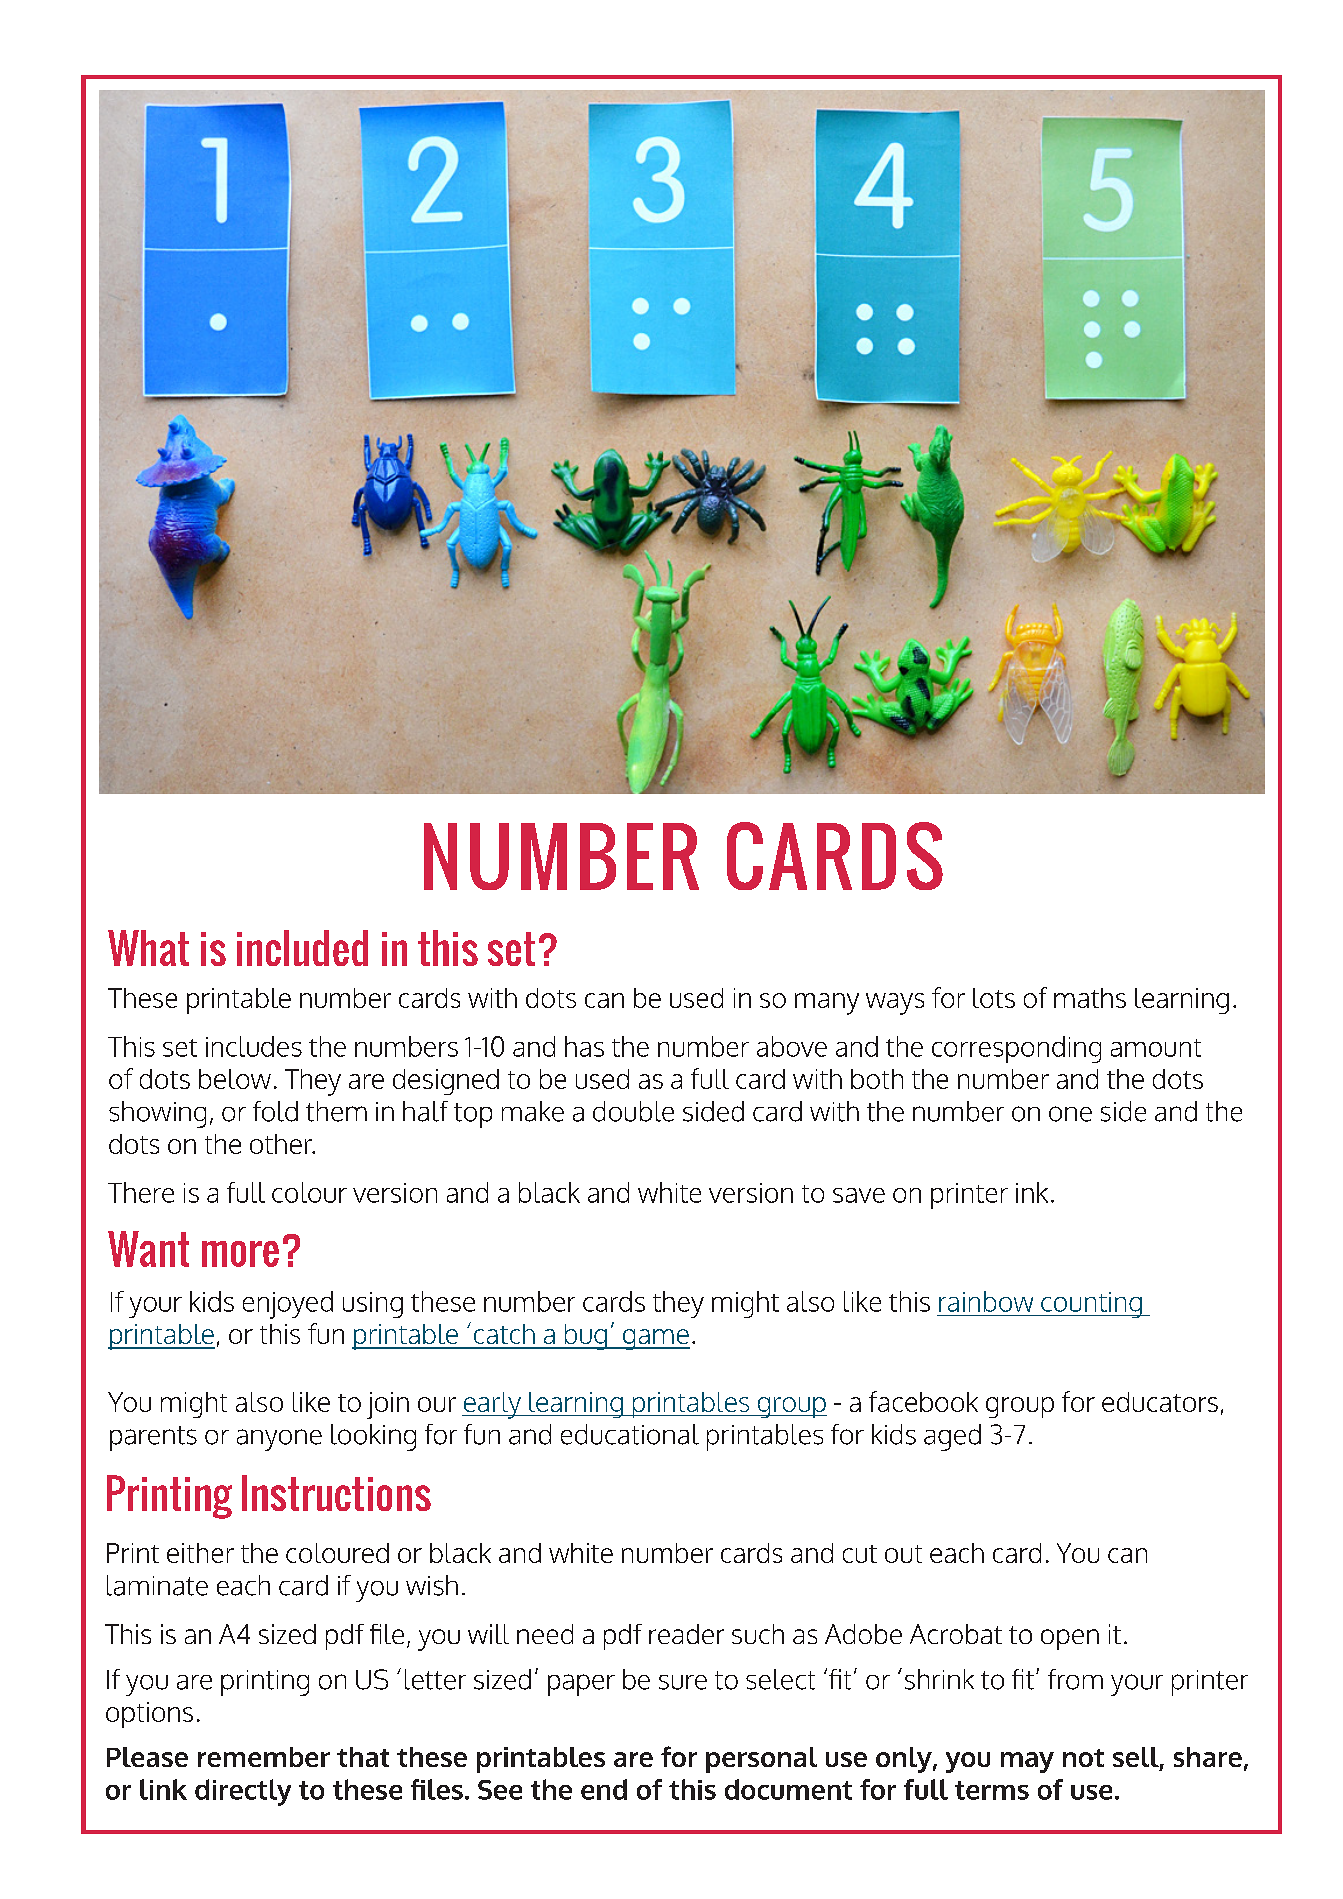  I want to click on remember, so click(264, 1757).
